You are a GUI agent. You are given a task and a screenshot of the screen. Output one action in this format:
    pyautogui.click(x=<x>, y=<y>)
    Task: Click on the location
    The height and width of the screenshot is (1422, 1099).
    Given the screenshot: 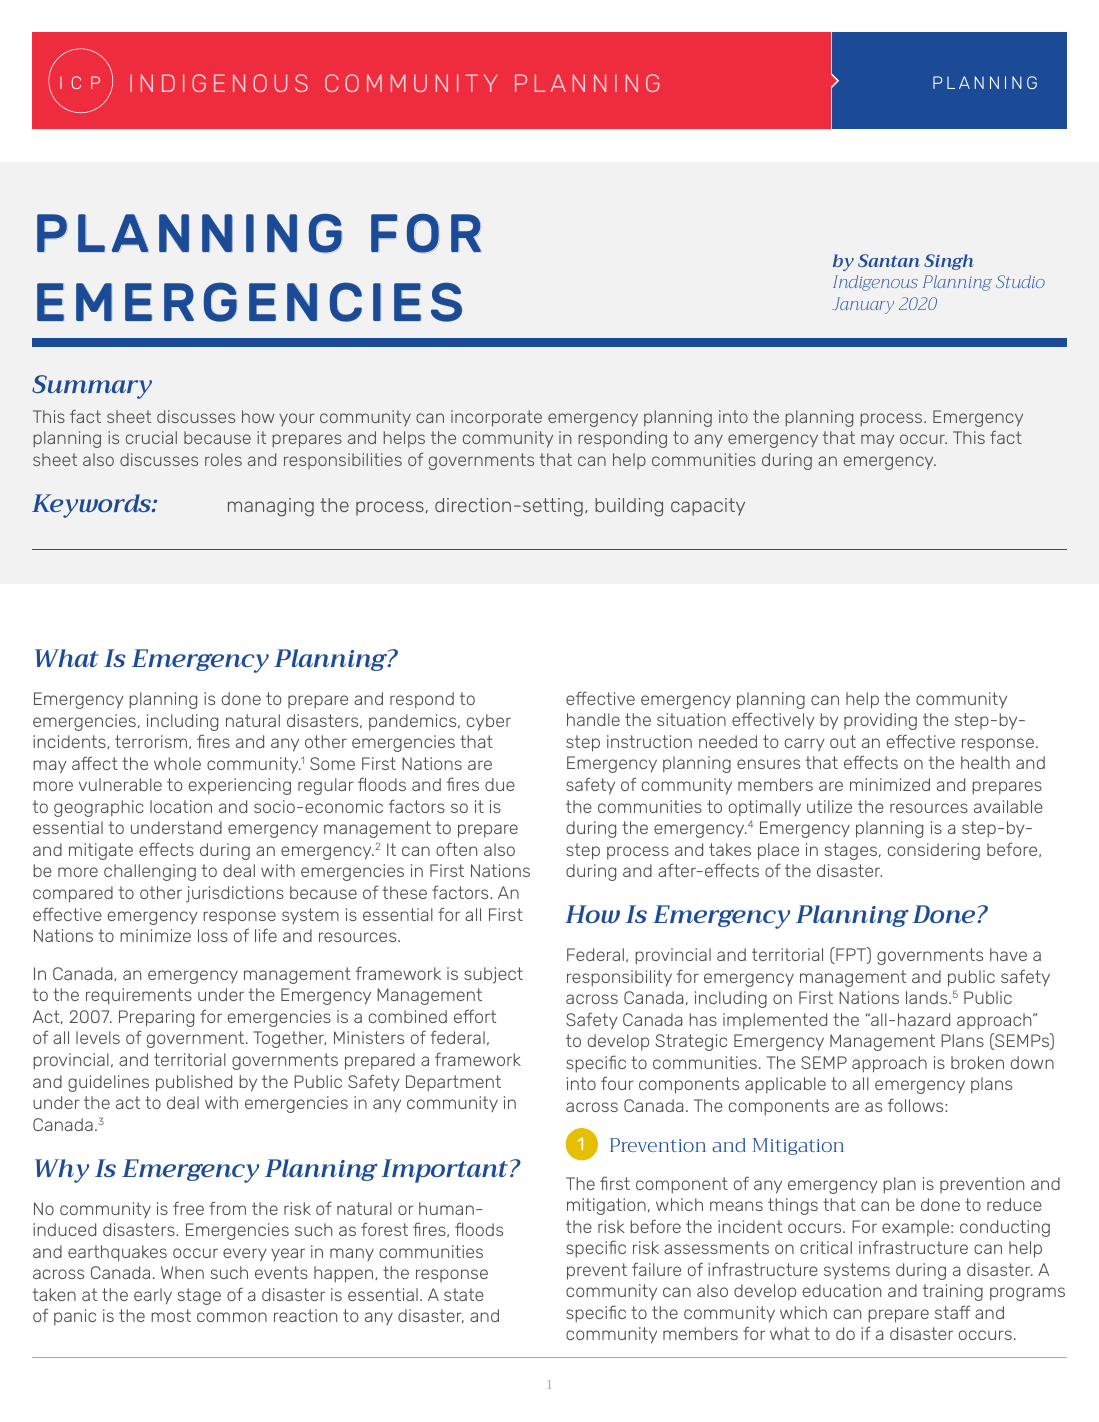 What is the action you would take?
    pyautogui.click(x=181, y=806)
